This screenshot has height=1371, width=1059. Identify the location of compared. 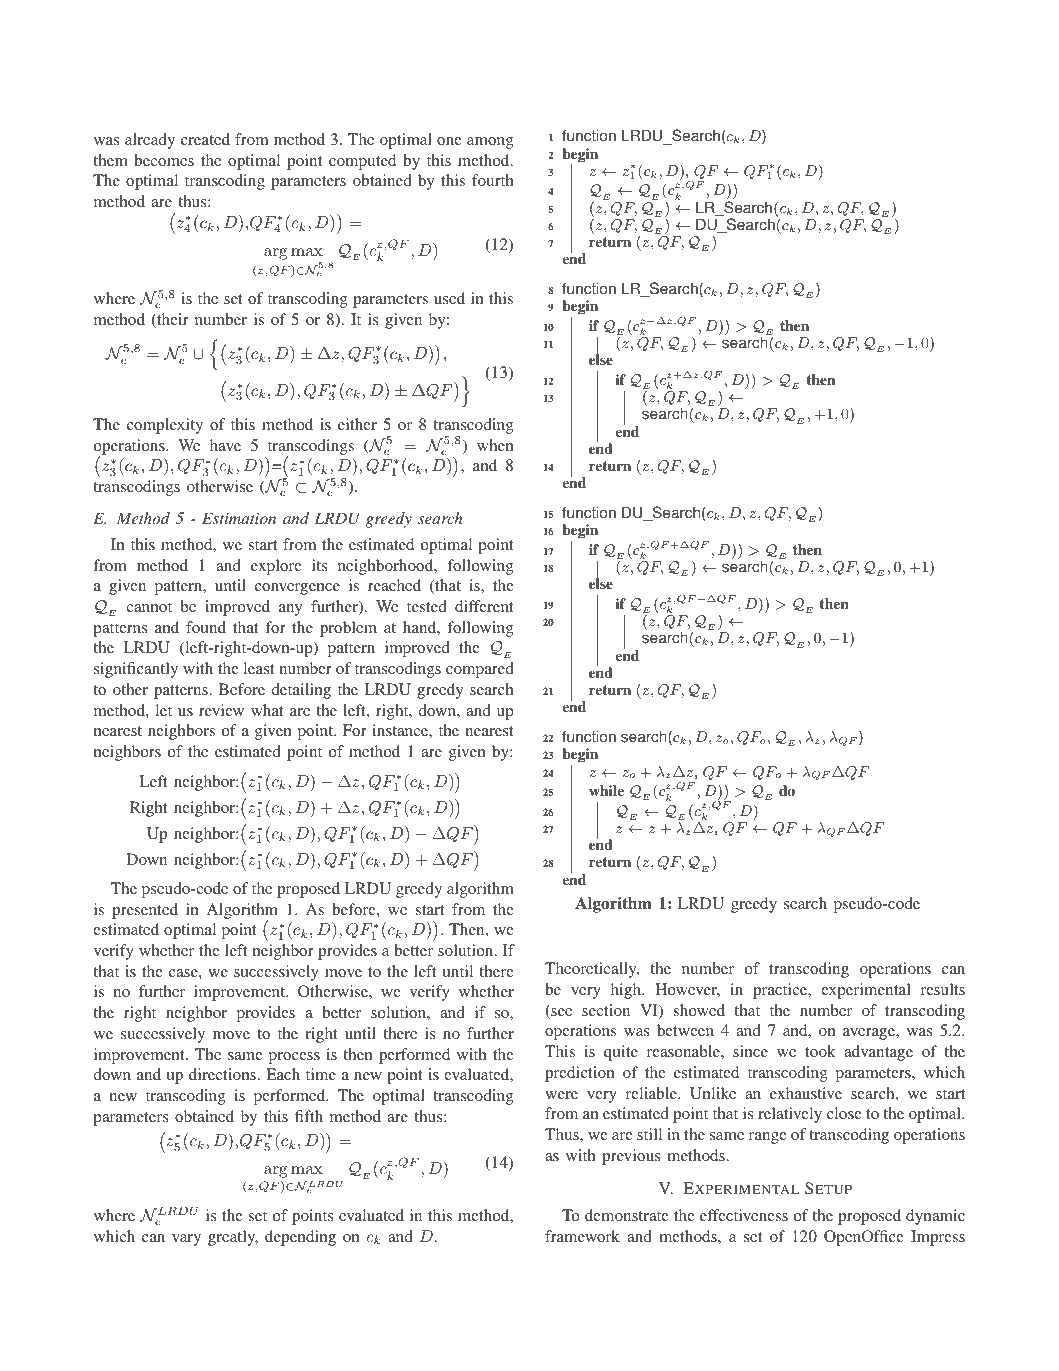
(480, 670).
